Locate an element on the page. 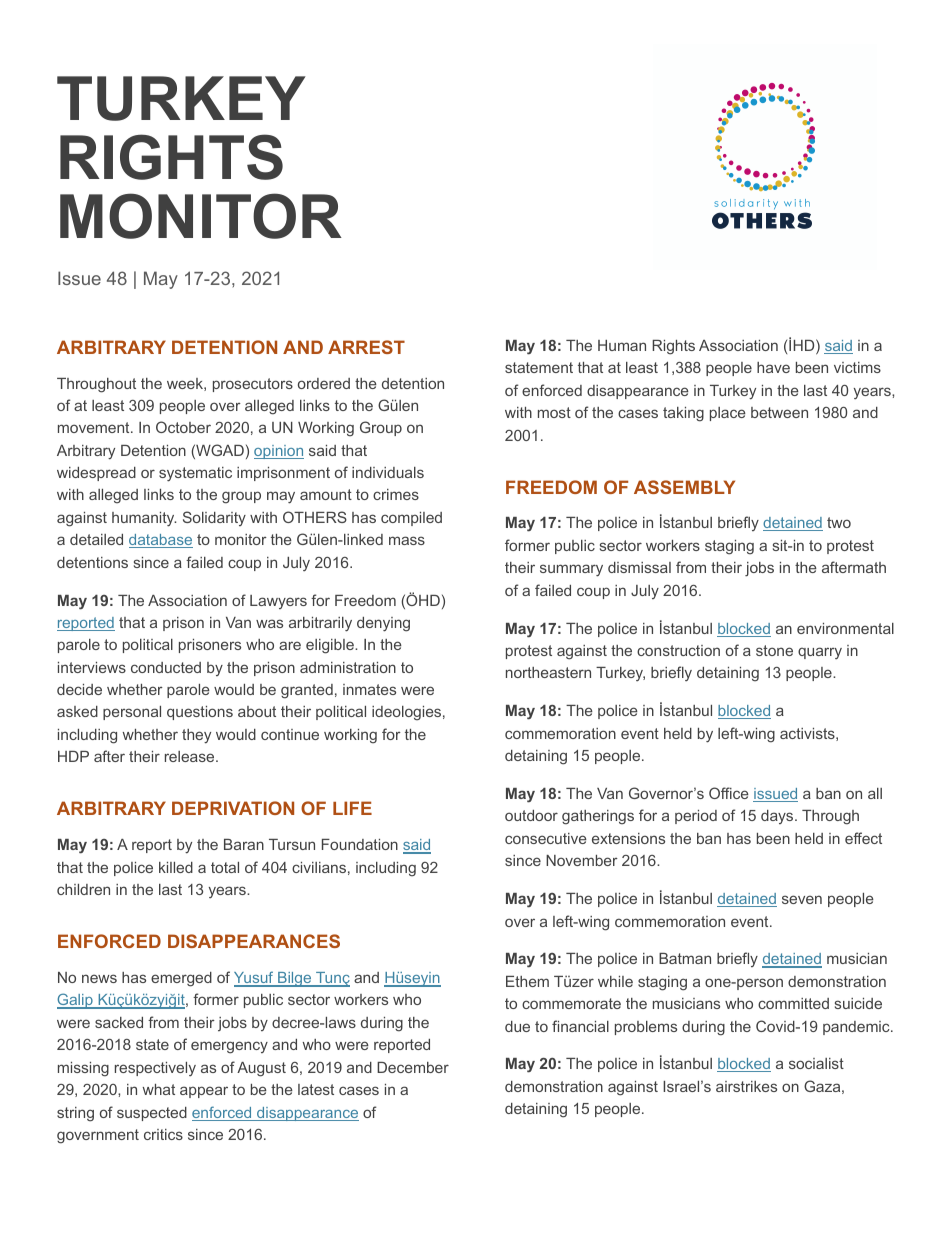  have is located at coordinates (773, 367).
